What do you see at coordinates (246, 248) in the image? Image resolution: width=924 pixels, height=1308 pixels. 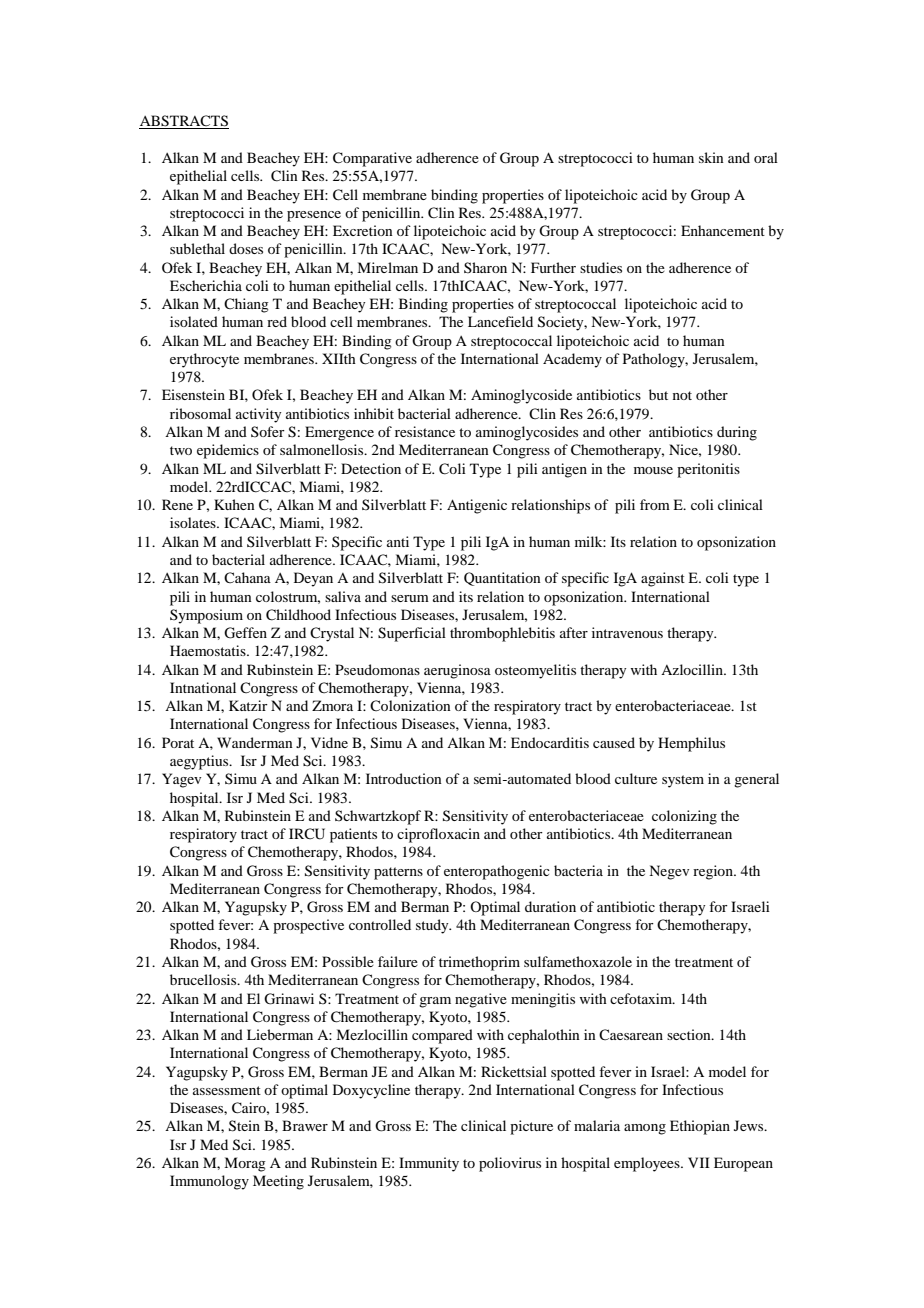 I see `doses` at bounding box center [246, 248].
